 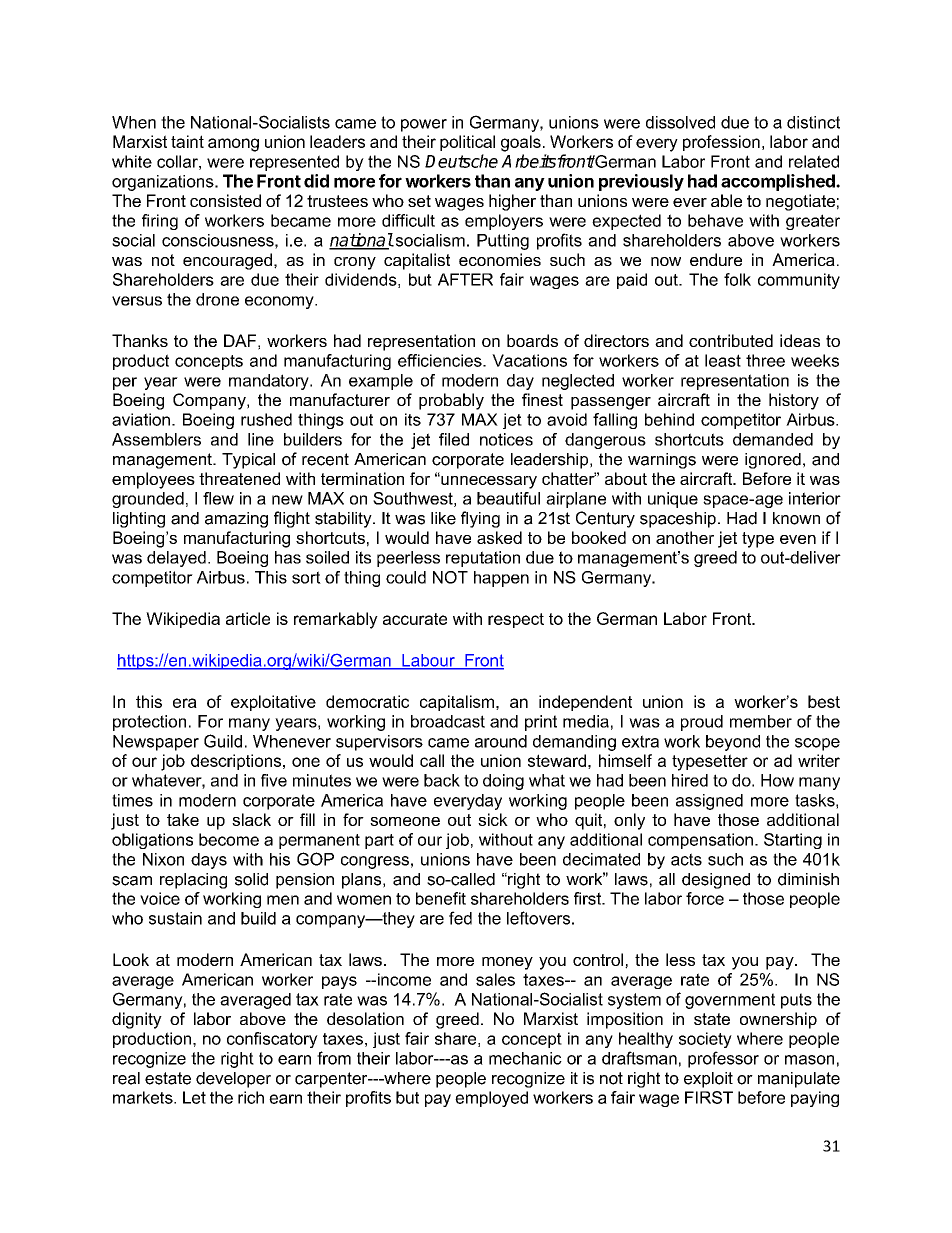 I want to click on political, so click(x=467, y=143).
